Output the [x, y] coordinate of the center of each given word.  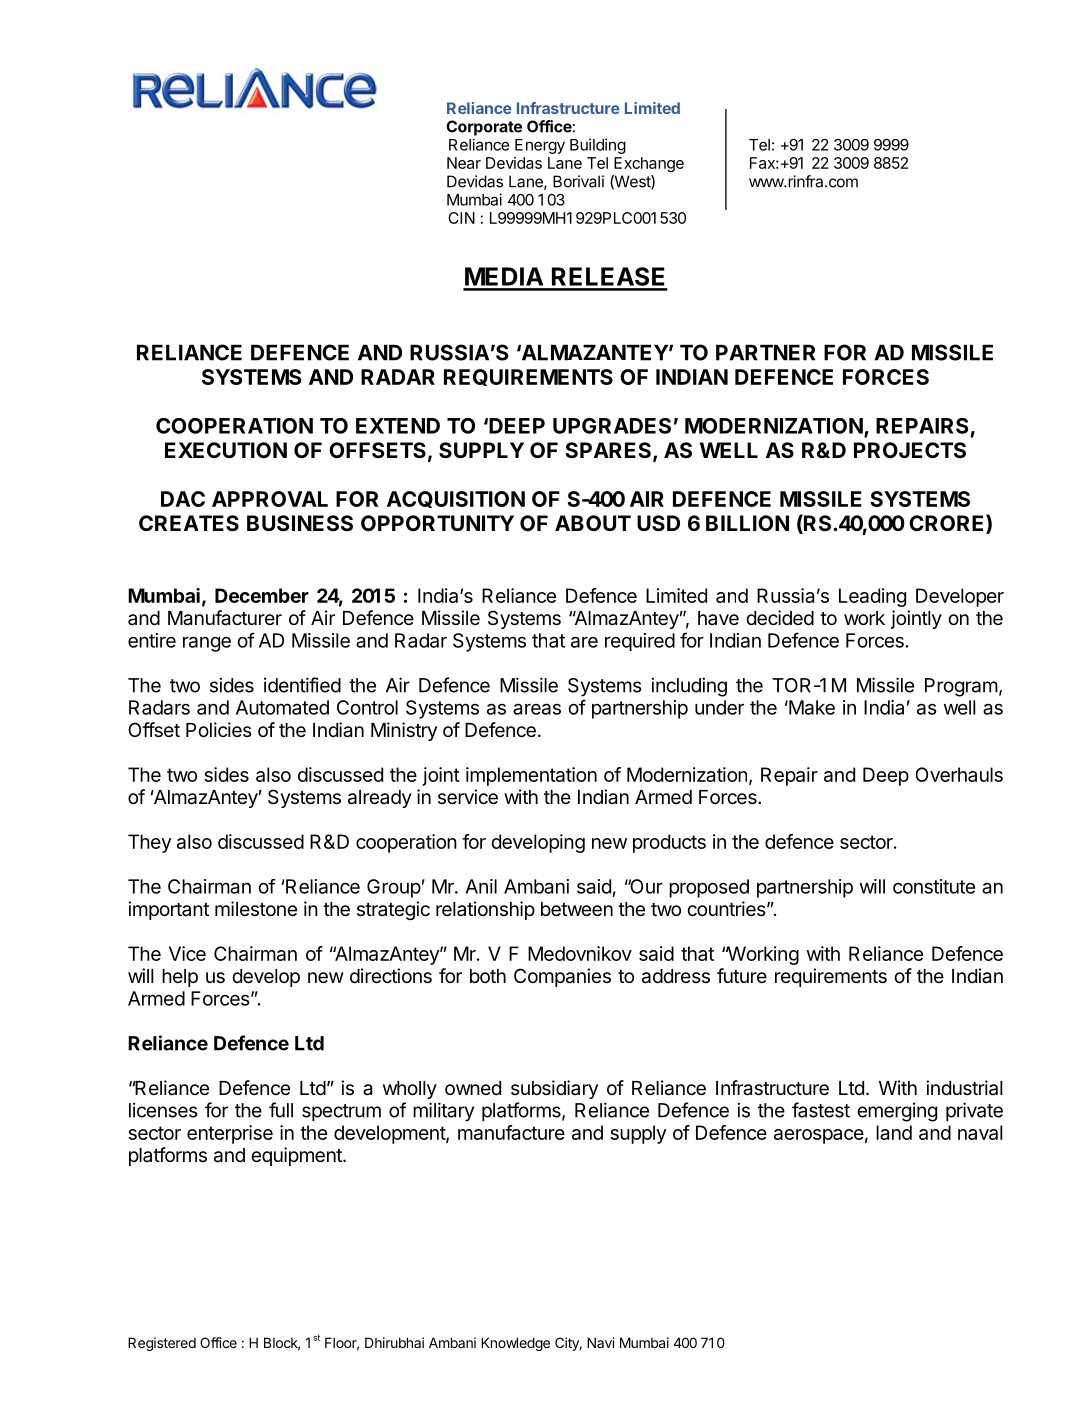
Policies [219, 729]
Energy [540, 146]
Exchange [649, 164]
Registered [162, 1344]
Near [464, 163]
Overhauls [959, 774]
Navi [600, 1342]
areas [537, 709]
